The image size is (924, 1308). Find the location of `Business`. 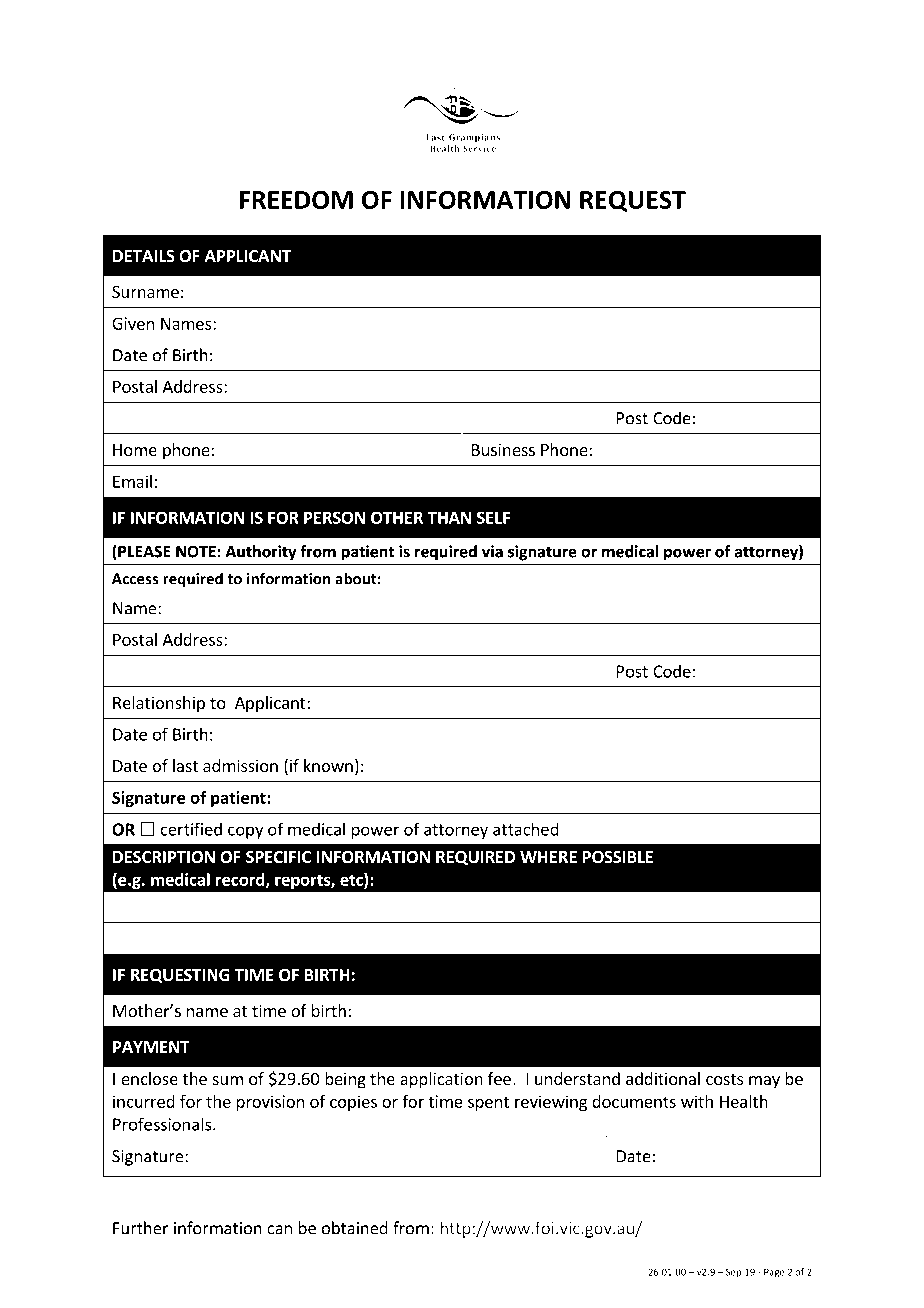

Business is located at coordinates (503, 449).
